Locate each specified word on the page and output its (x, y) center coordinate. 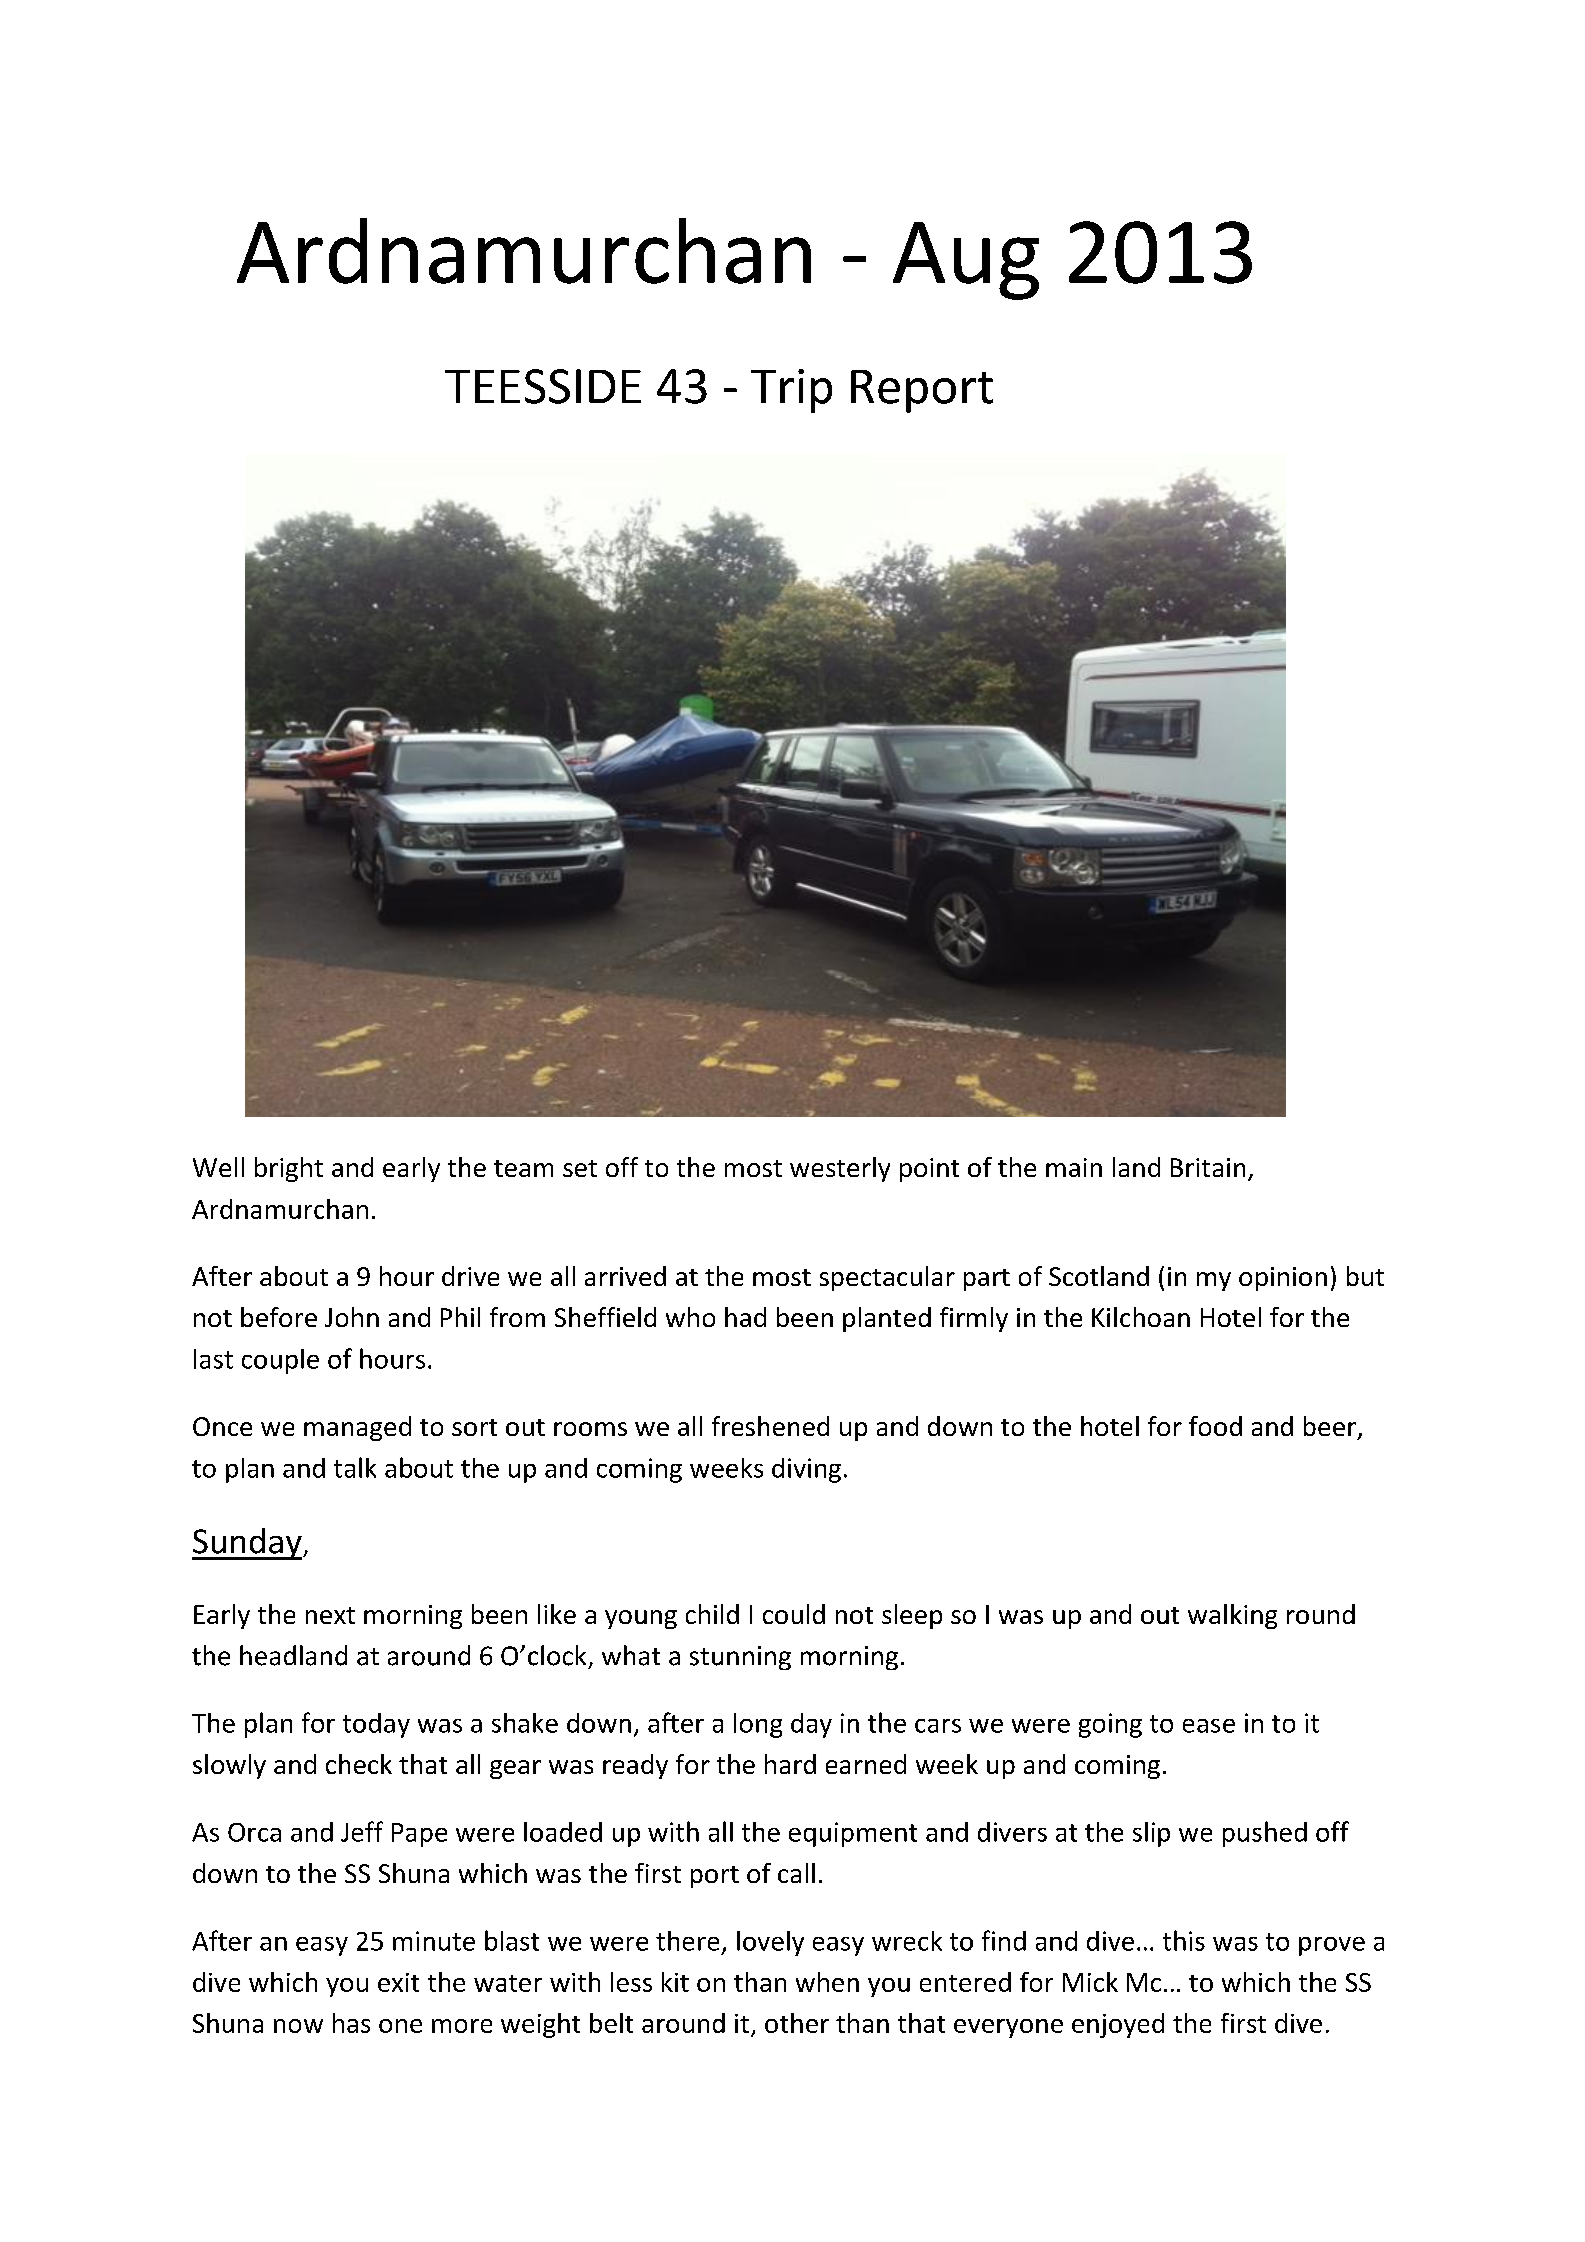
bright (289, 1169)
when (827, 1982)
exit (398, 1982)
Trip (791, 391)
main (1074, 1167)
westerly (840, 1169)
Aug (966, 261)
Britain (1208, 1167)
